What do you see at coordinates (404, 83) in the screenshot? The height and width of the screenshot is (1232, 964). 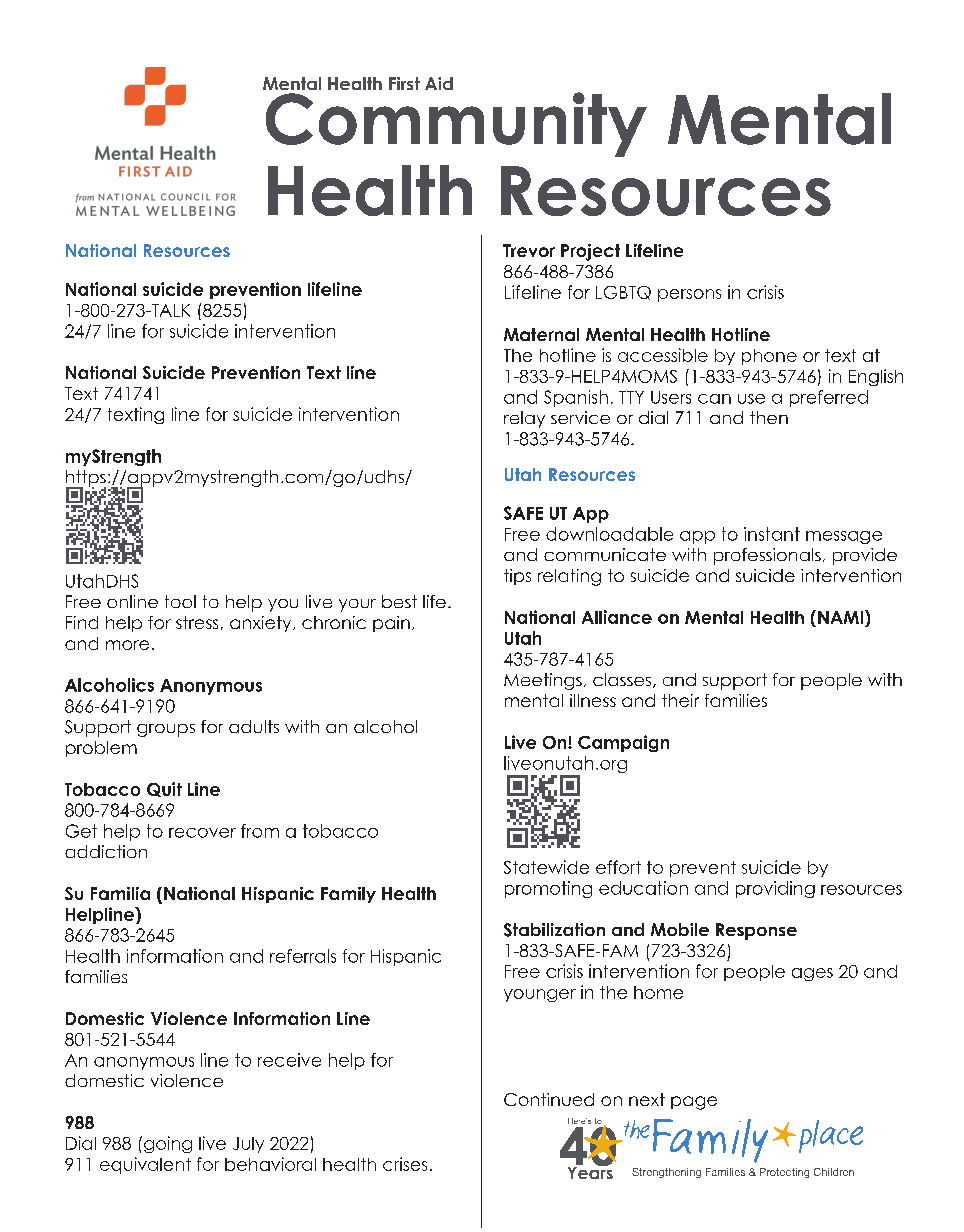 I see `First` at bounding box center [404, 83].
